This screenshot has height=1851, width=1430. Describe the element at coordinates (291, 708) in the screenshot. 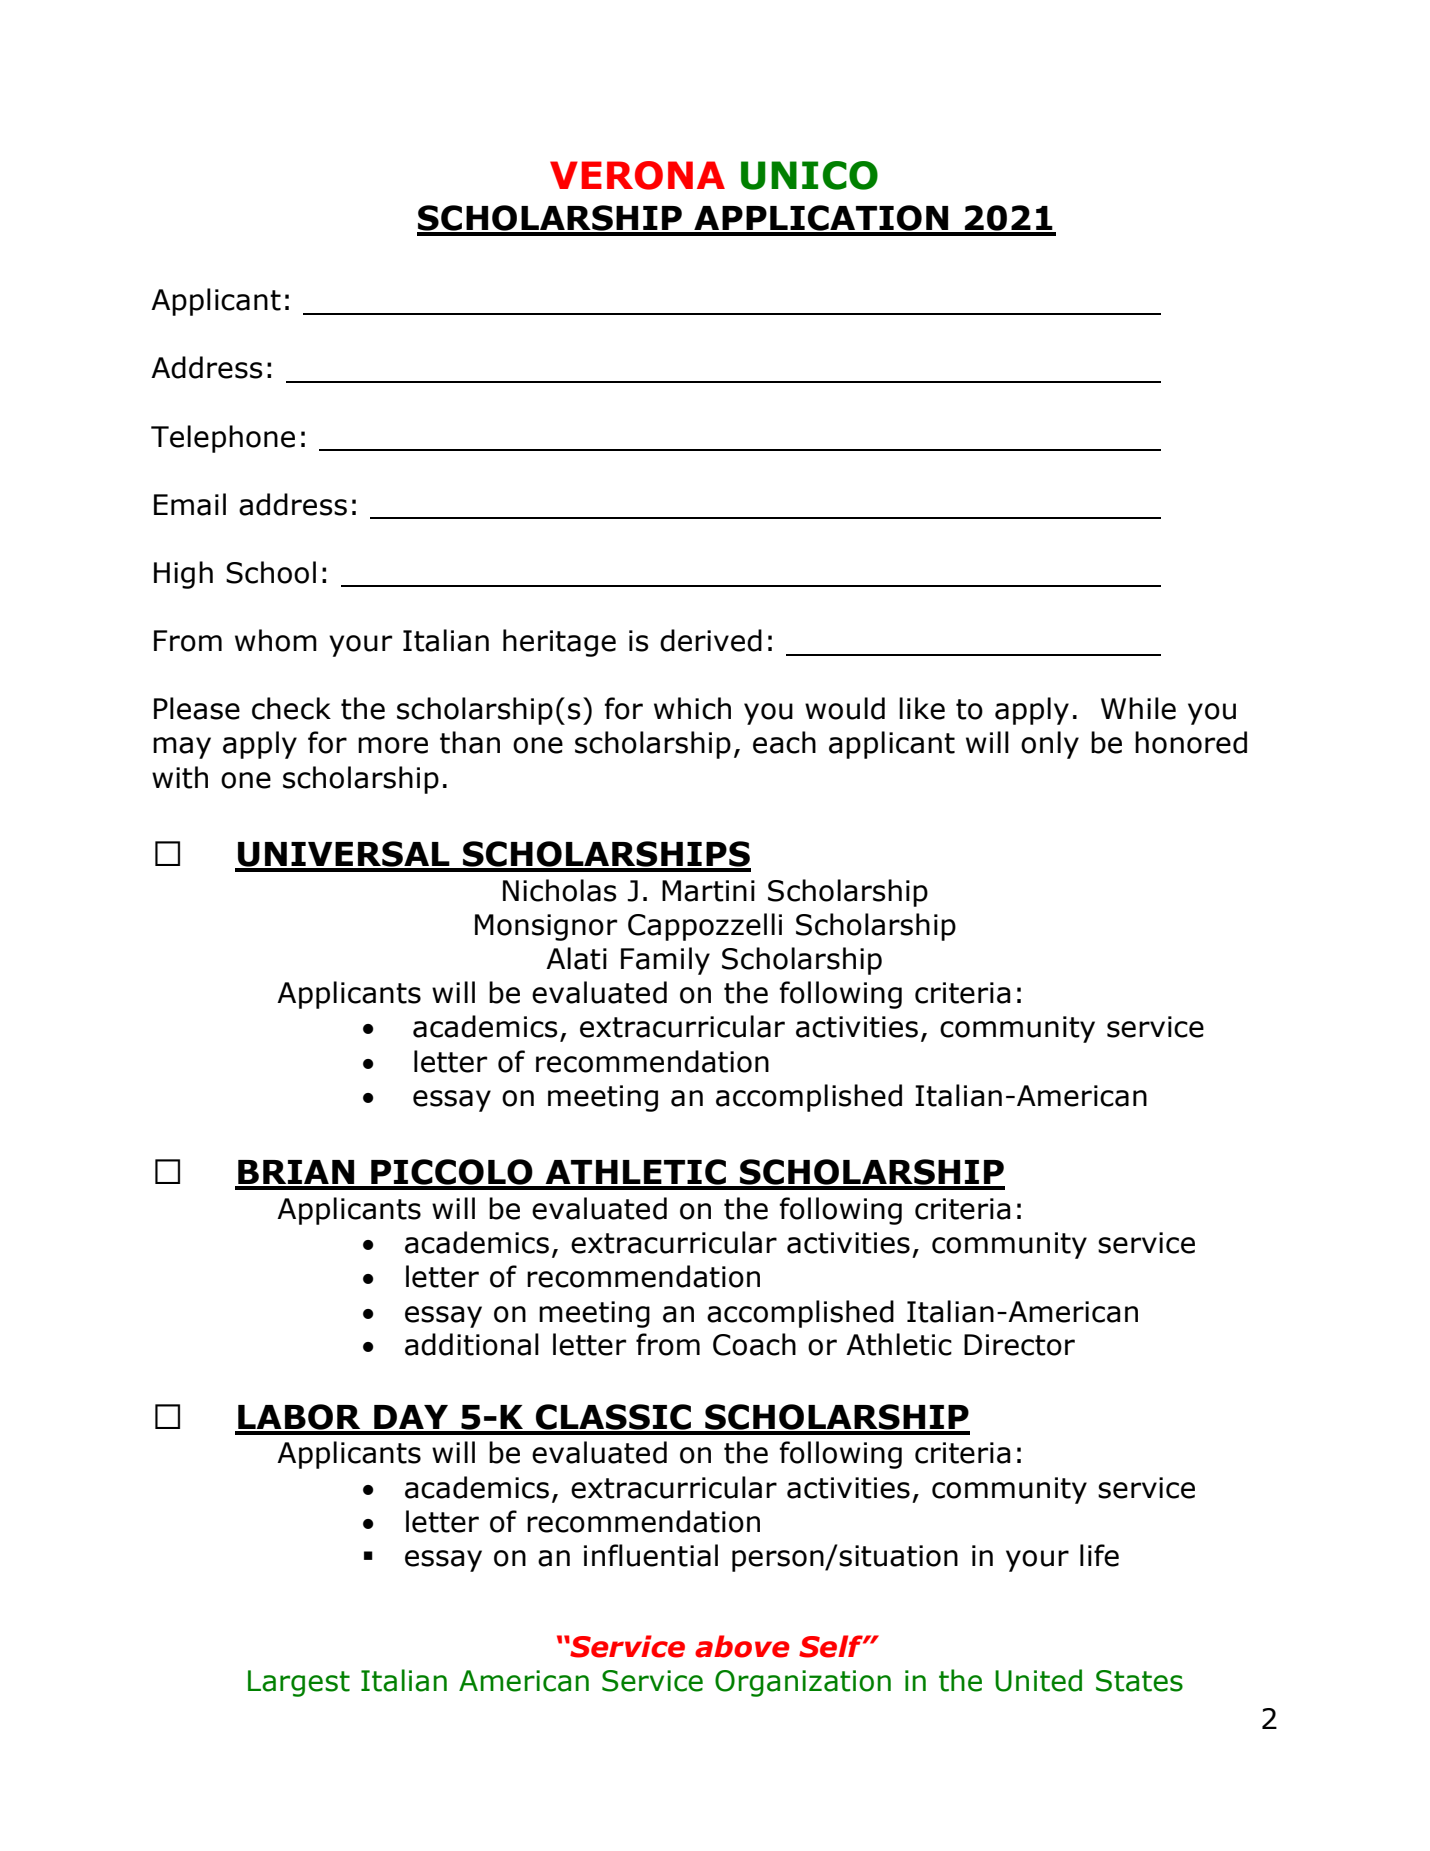

I see `check` at that location.
